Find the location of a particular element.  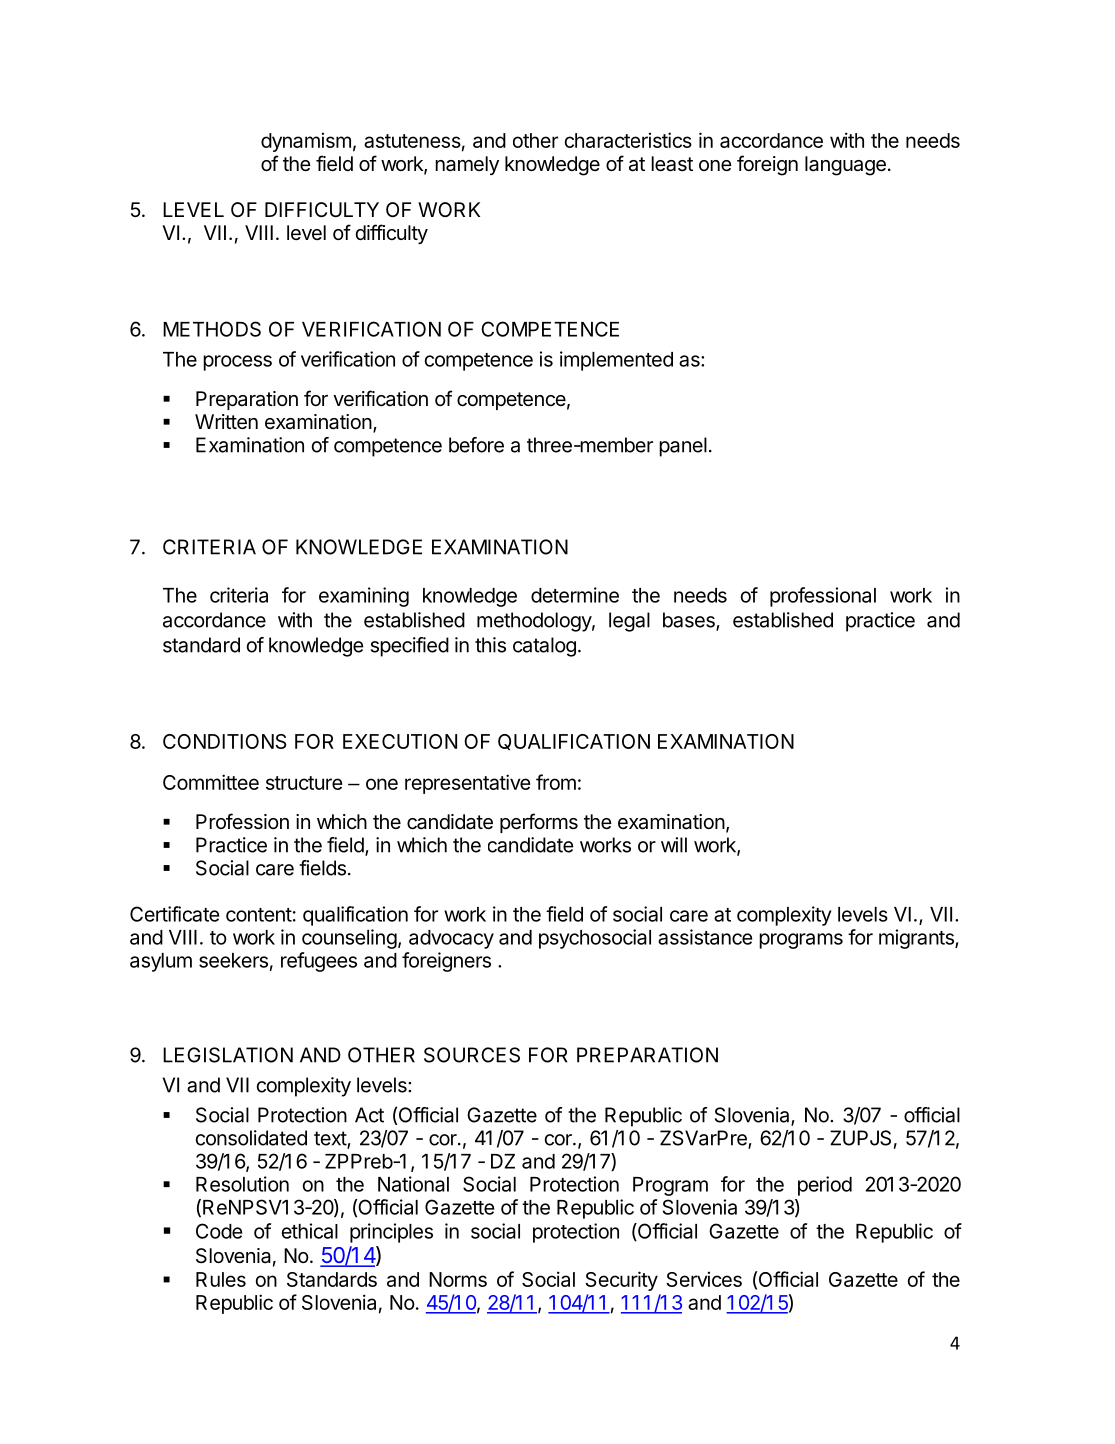

CONDITIONS is located at coordinates (224, 741).
